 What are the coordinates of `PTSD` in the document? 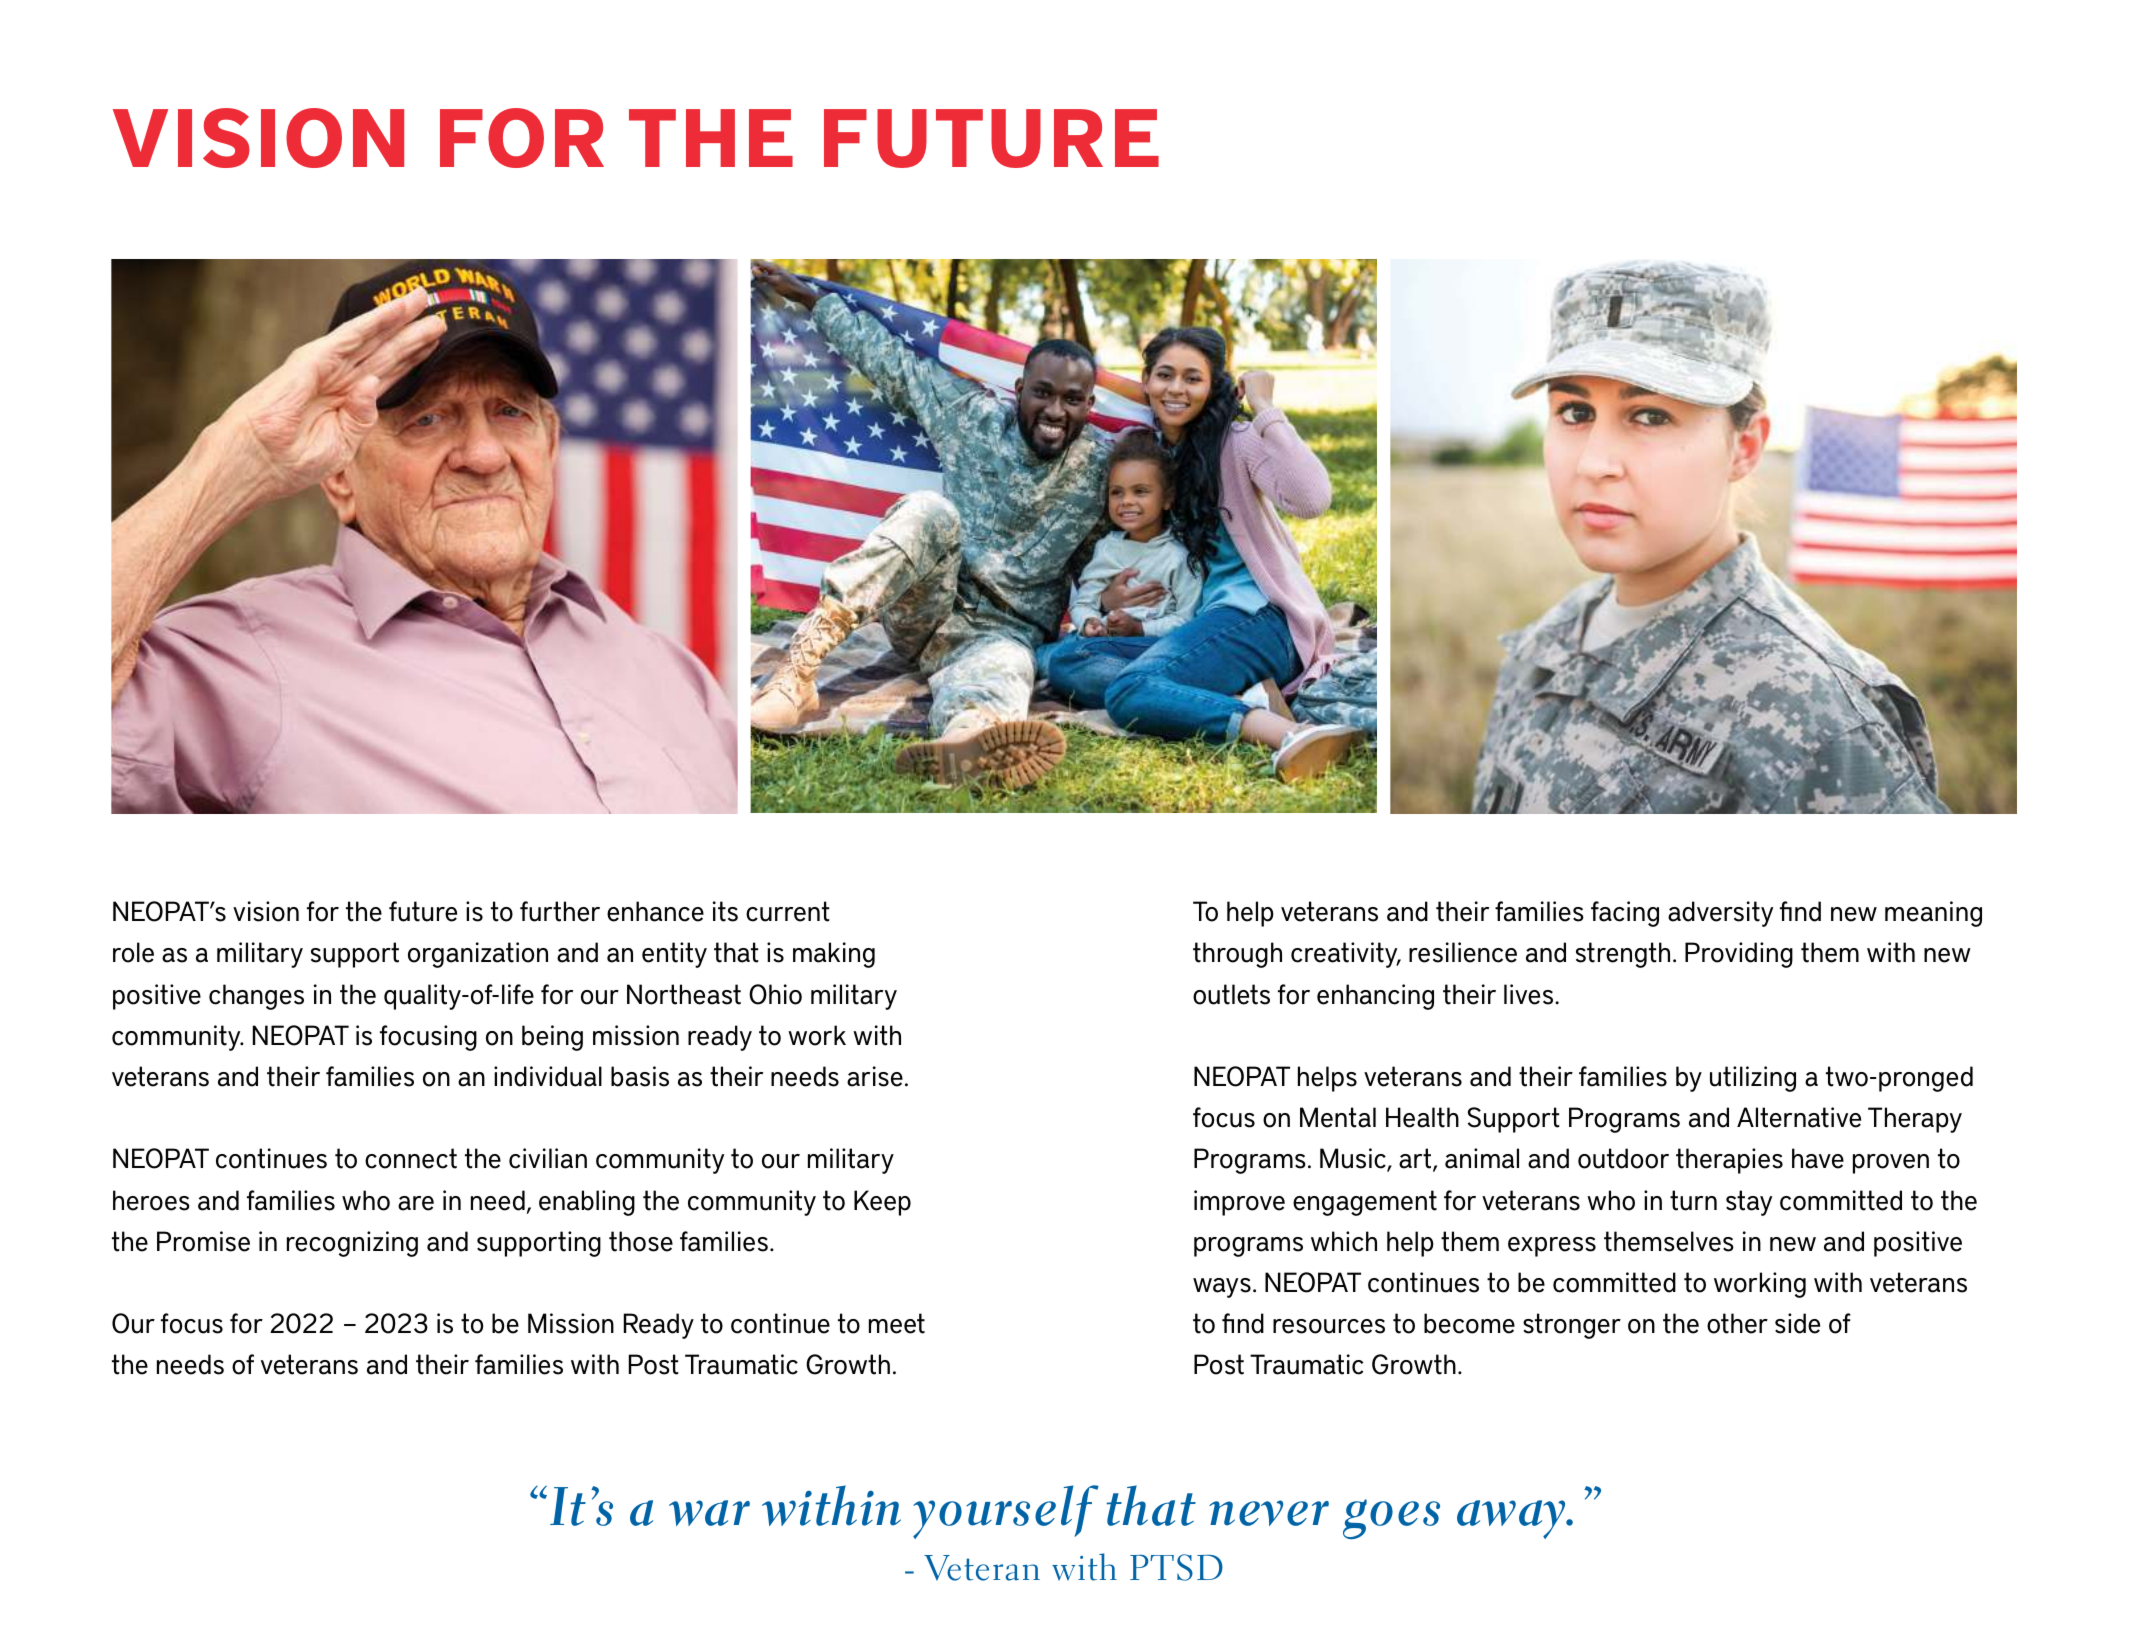 It's located at (1176, 1567).
